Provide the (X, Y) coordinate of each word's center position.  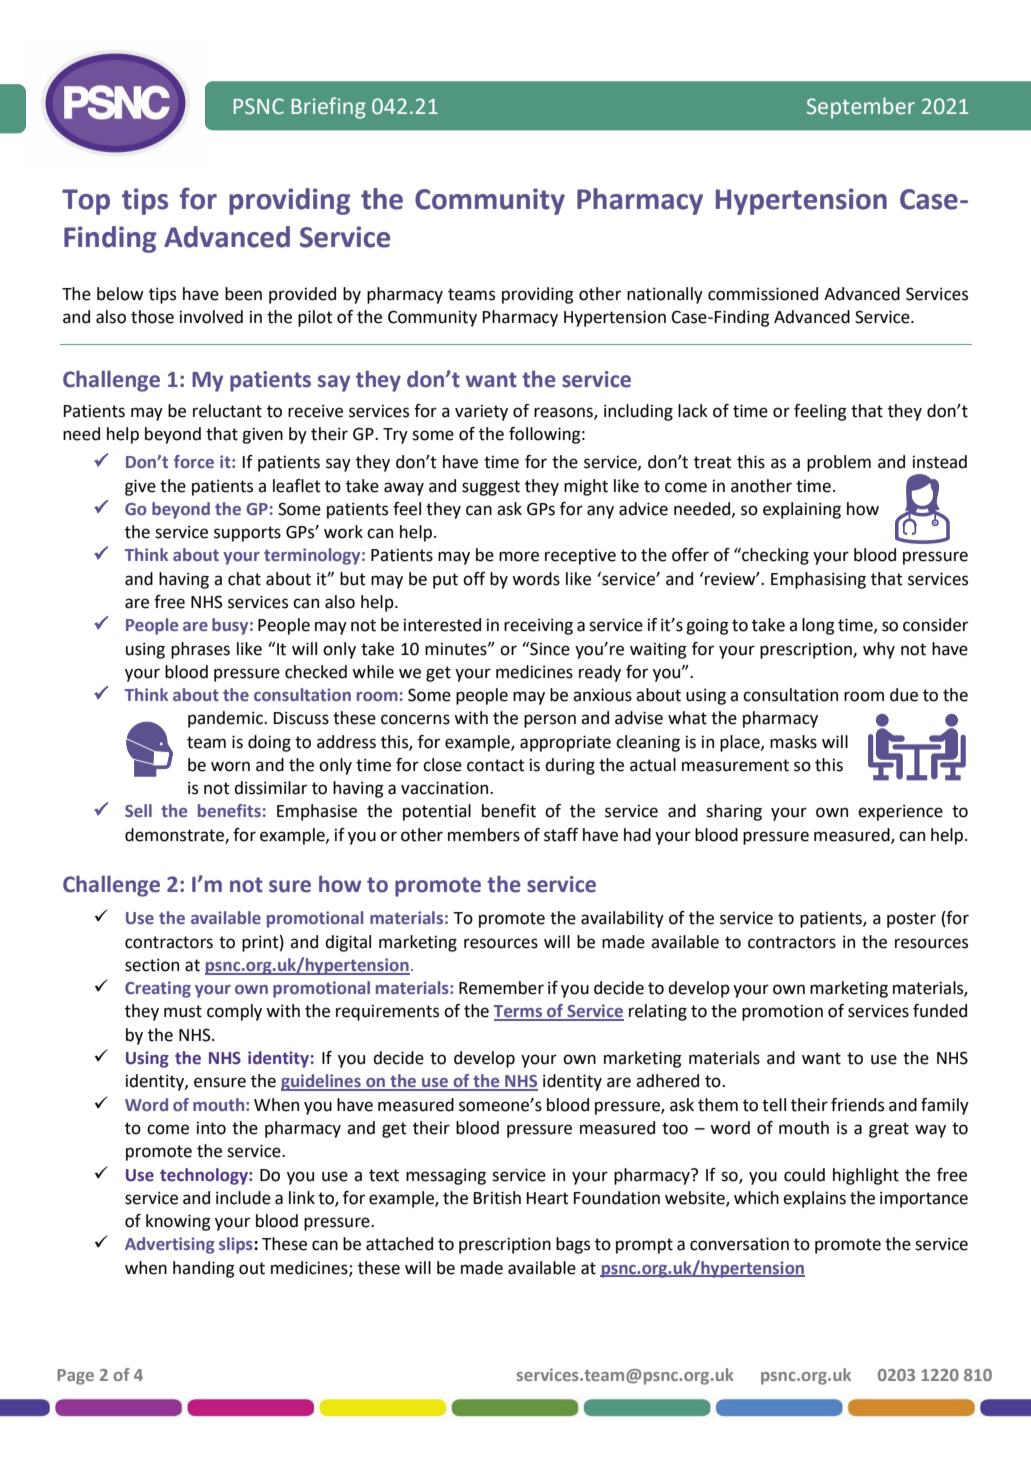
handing (203, 1269)
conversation (739, 1244)
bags (573, 1245)
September (861, 108)
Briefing (329, 108)
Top (86, 202)
